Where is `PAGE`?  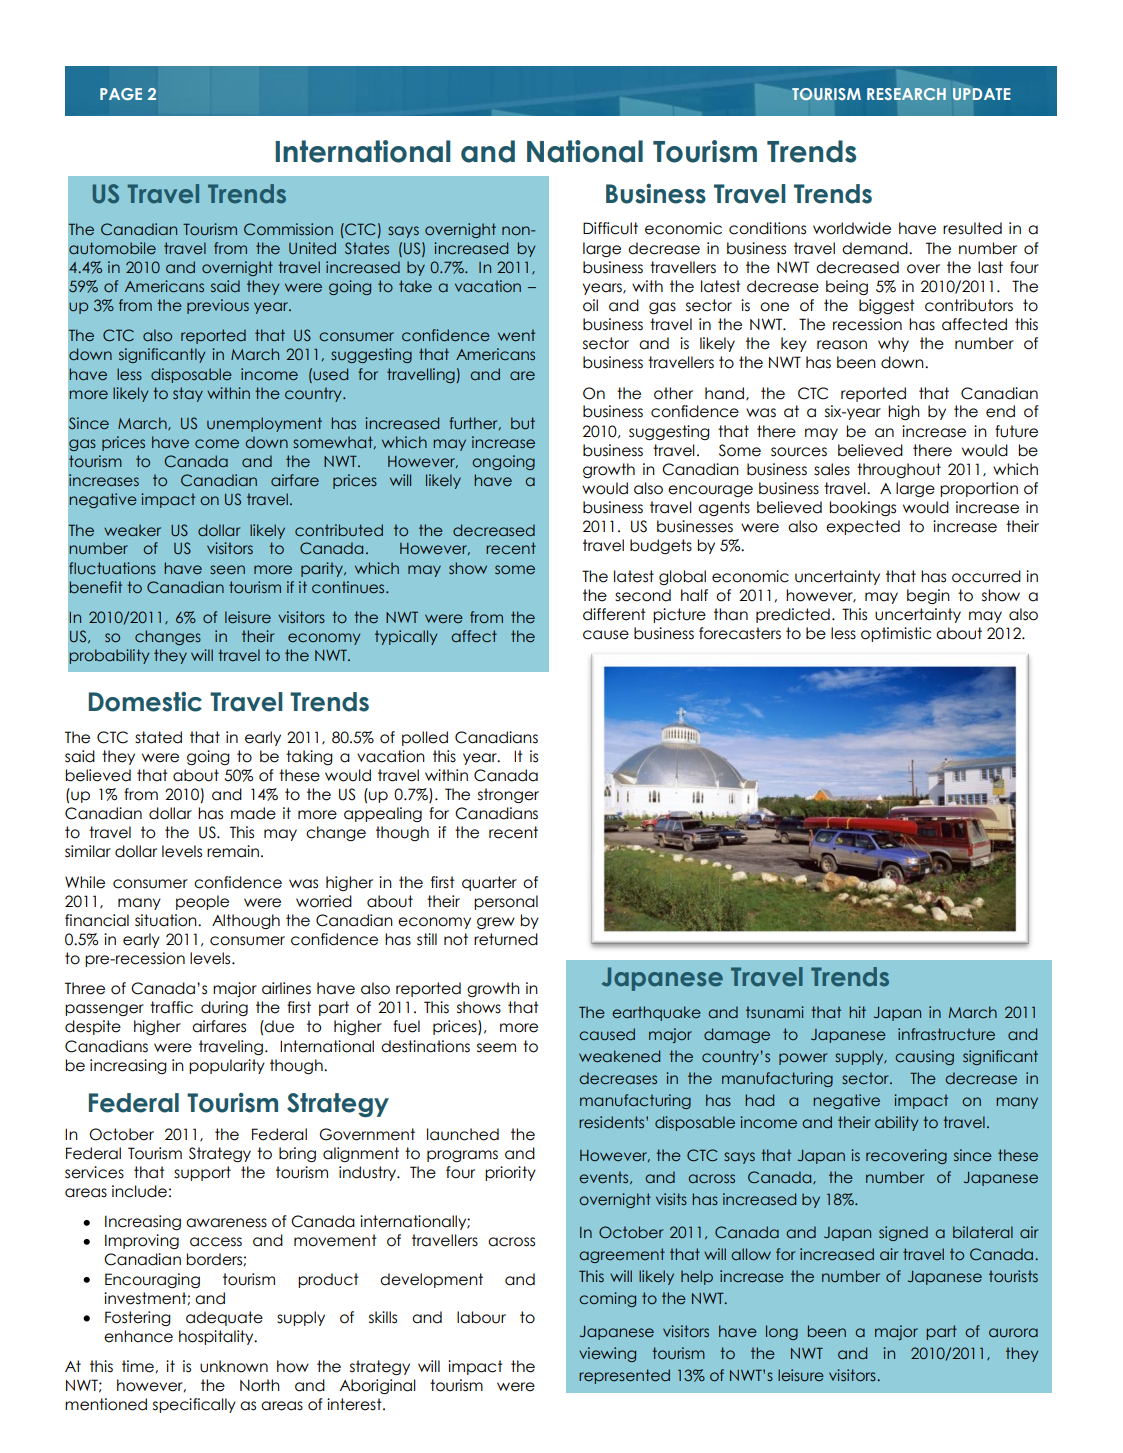 PAGE is located at coordinates (121, 94).
